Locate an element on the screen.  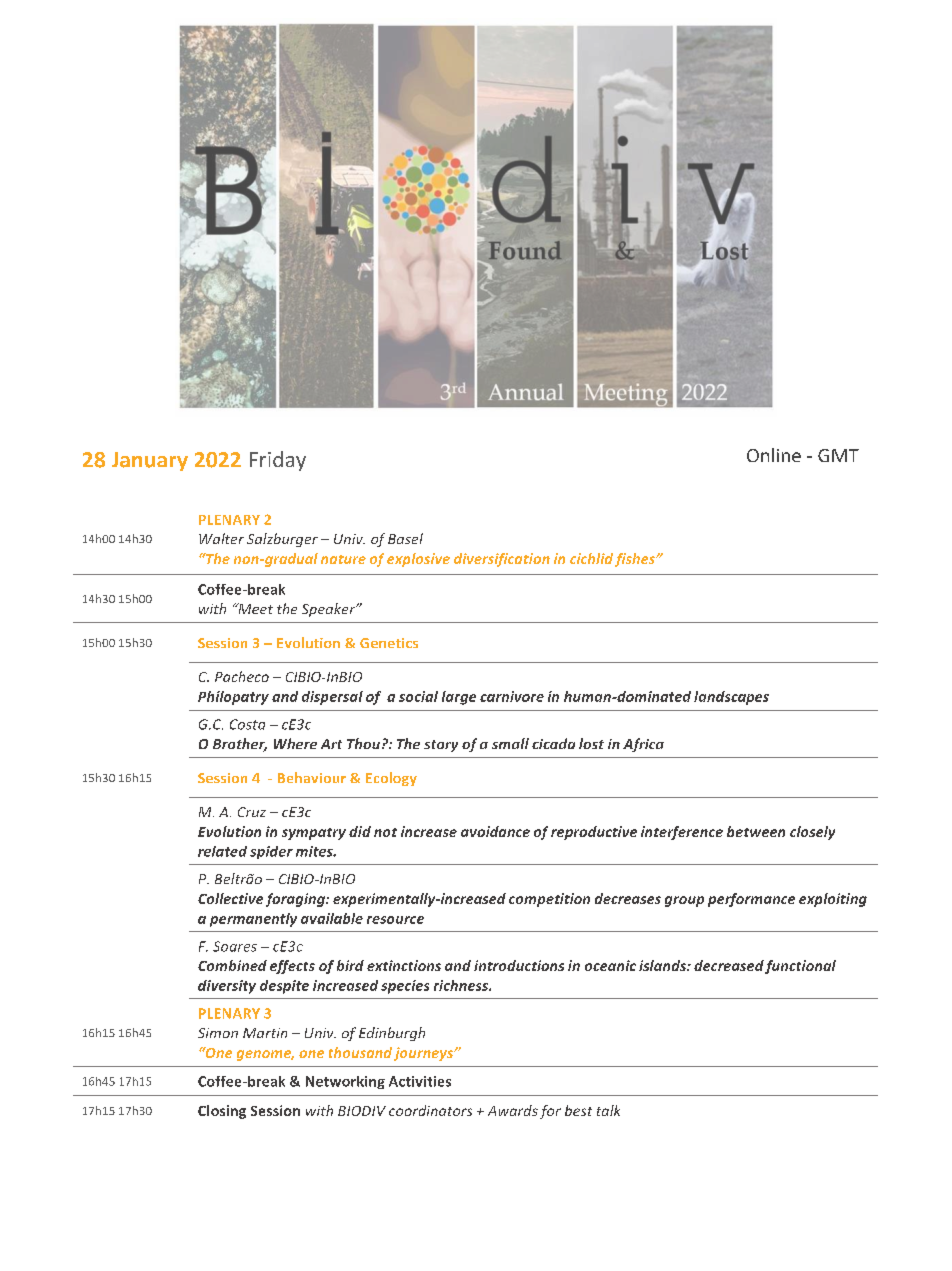
landscapes is located at coordinates (731, 698).
